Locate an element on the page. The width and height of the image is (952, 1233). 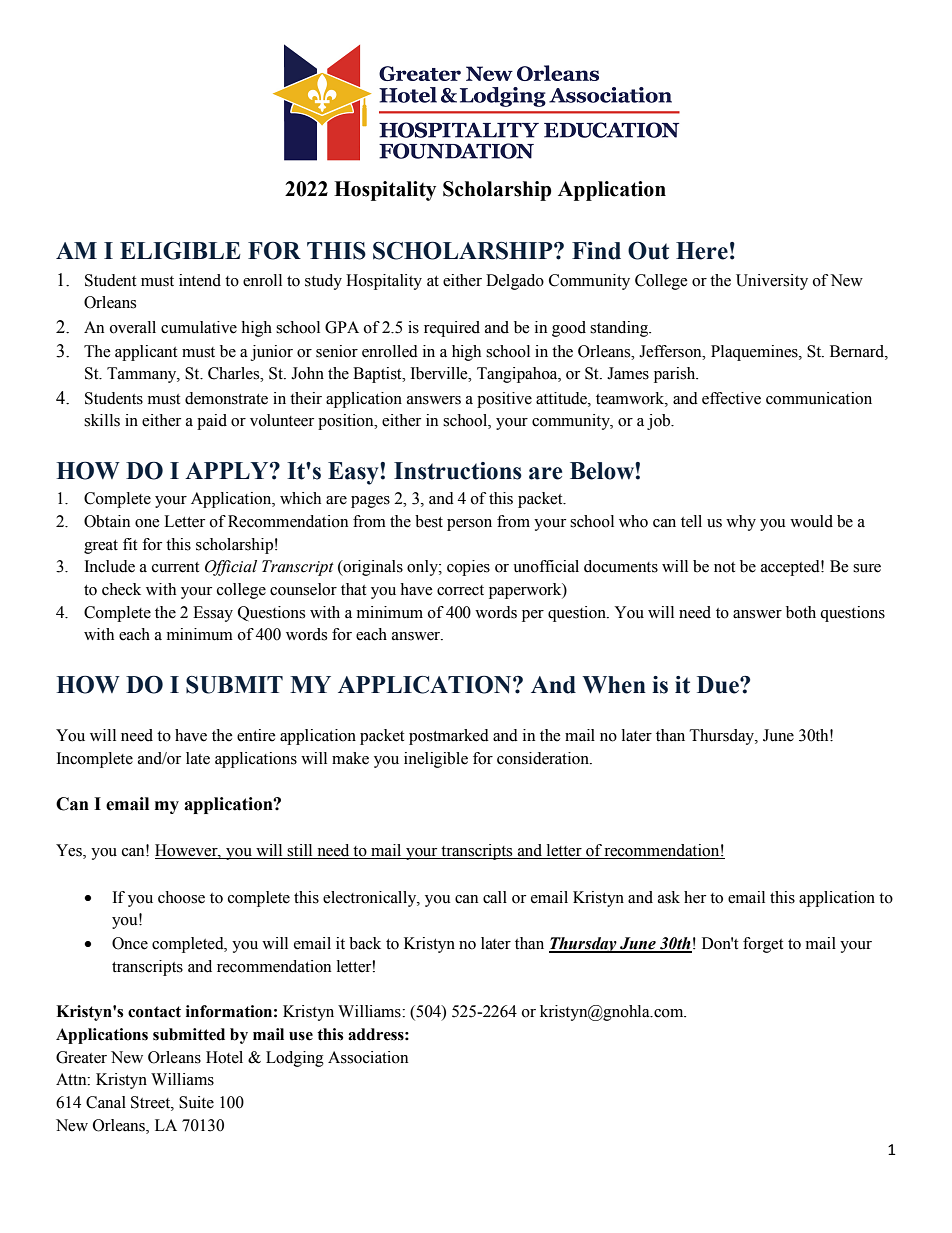
fit is located at coordinates (130, 544).
